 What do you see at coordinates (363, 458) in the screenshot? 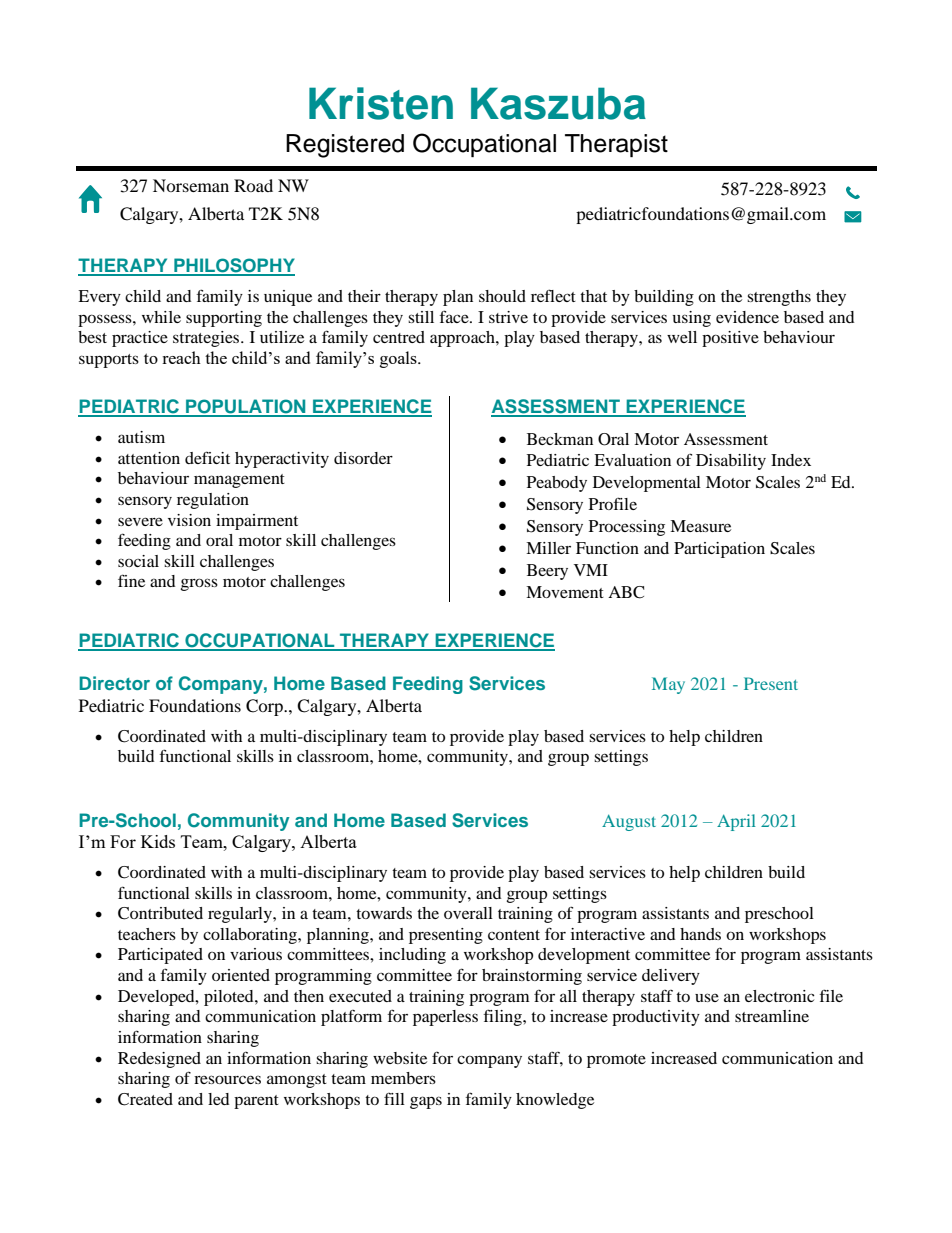
I see `disorder` at bounding box center [363, 458].
